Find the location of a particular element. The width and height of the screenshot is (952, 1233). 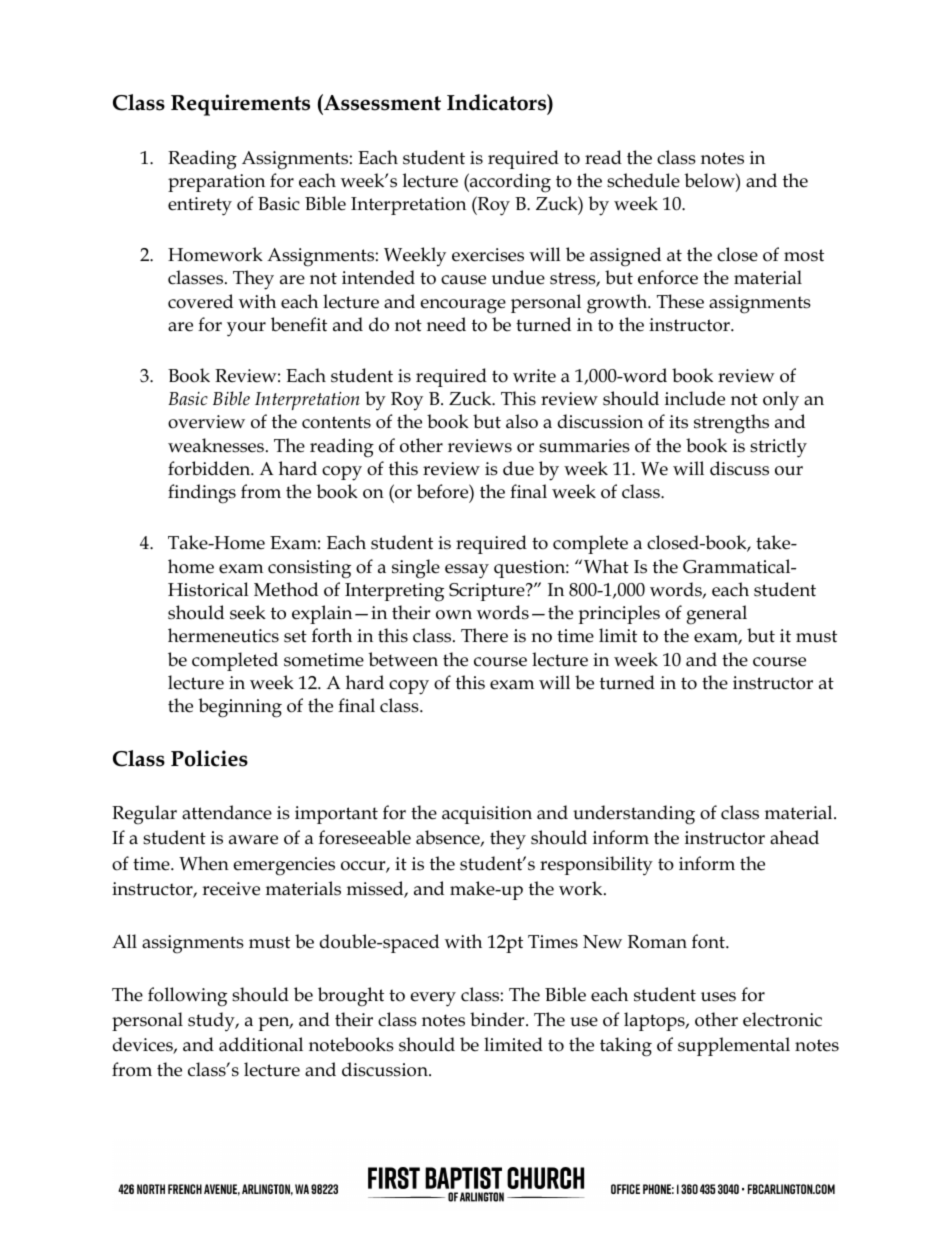

binder is located at coordinates (498, 1019).
